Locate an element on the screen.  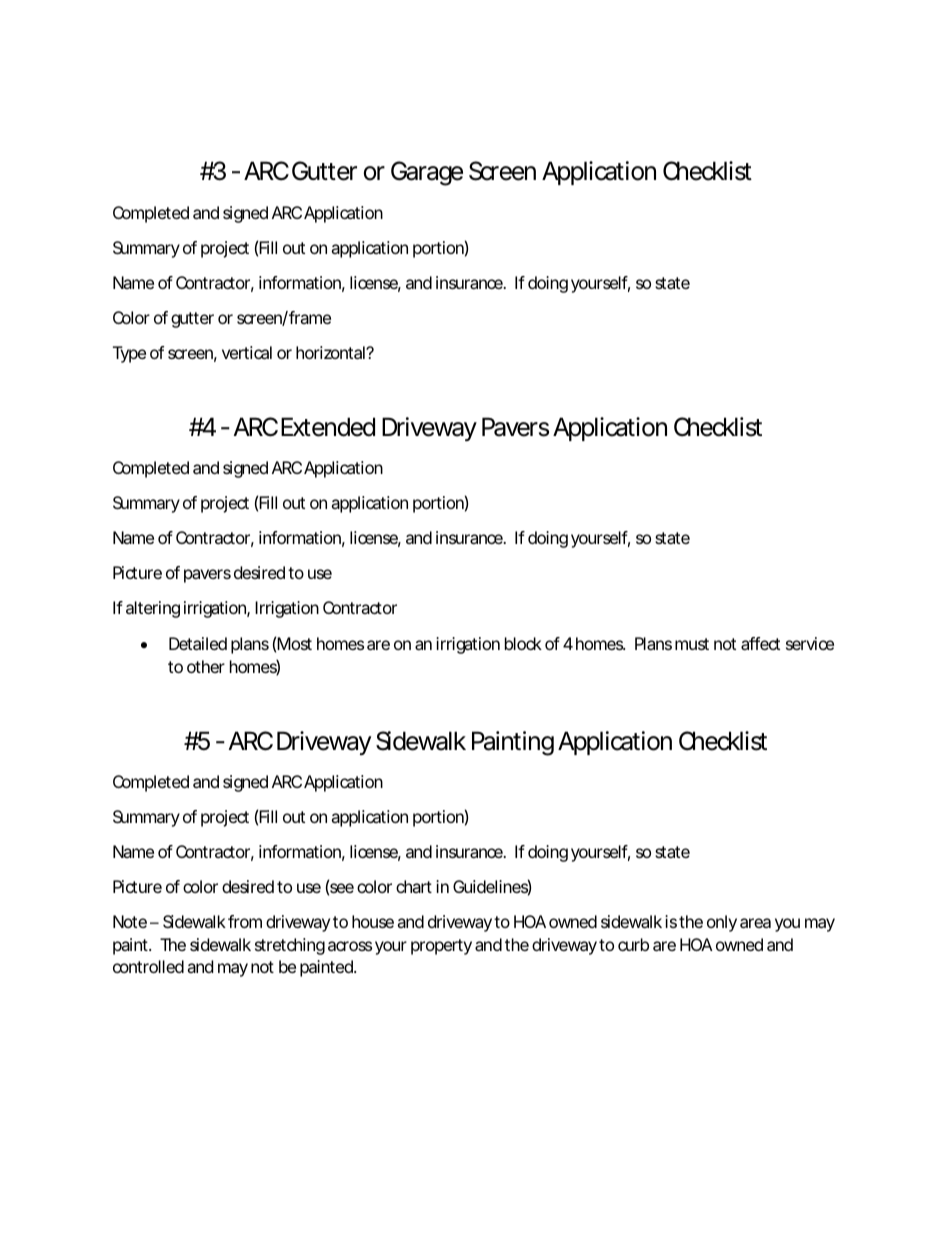
affect is located at coordinates (760, 643).
